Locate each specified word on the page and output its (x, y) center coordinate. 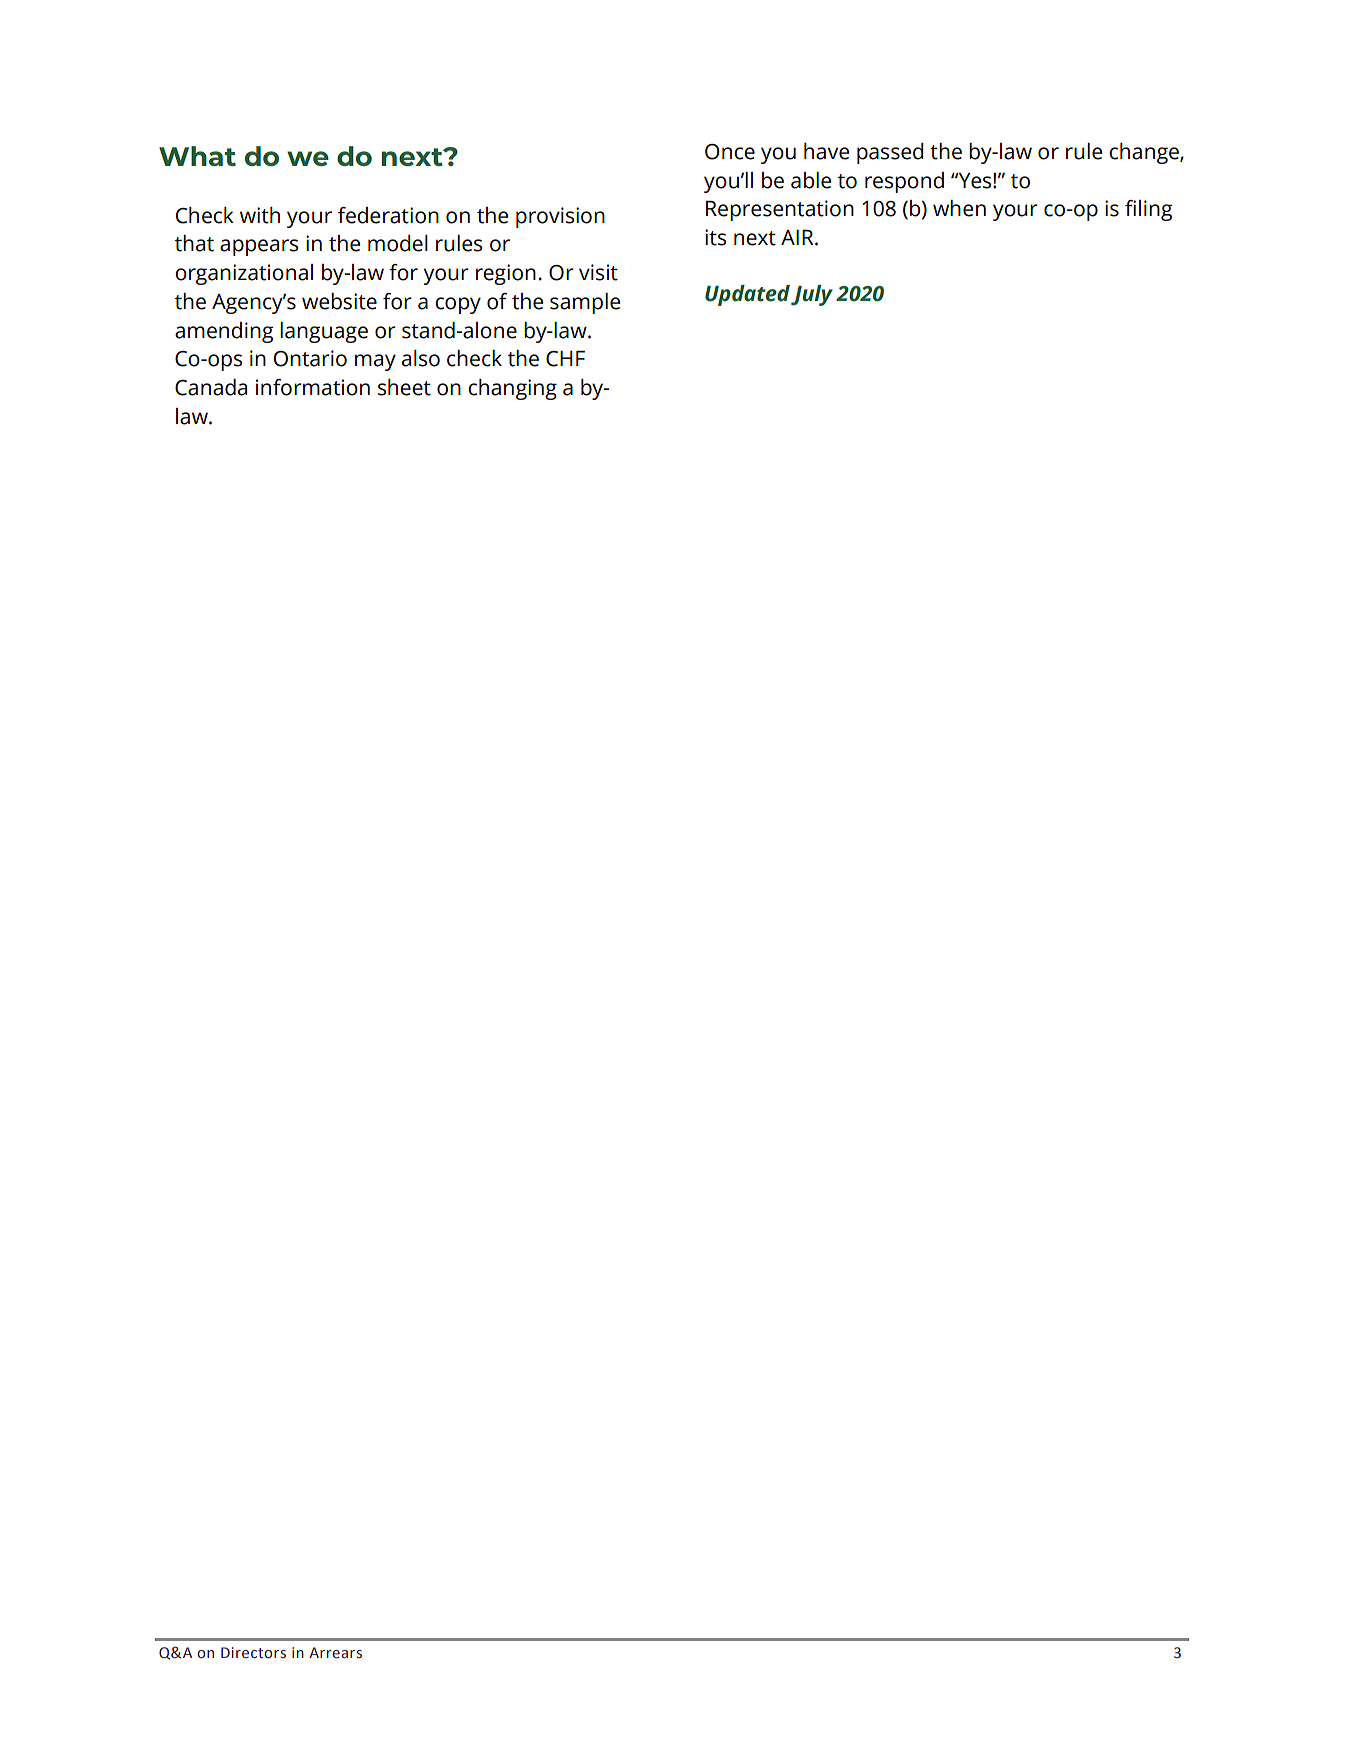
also (421, 358)
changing (512, 389)
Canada (211, 387)
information (313, 387)
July (812, 295)
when (959, 208)
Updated (747, 295)
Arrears (335, 1653)
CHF (565, 359)
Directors (253, 1653)
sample (585, 303)
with (260, 215)
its (715, 237)
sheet (404, 387)
